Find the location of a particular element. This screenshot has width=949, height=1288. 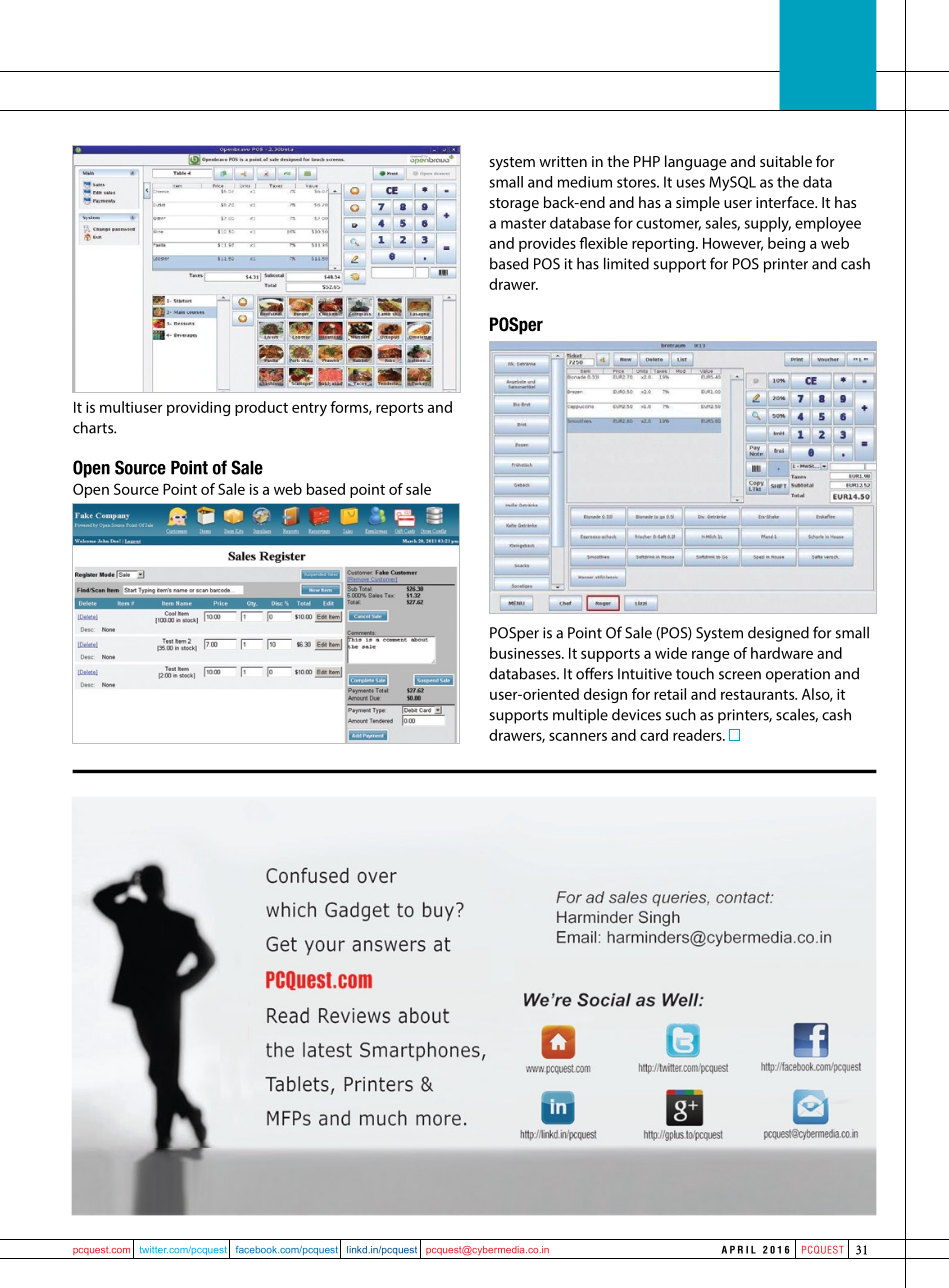

hardware is located at coordinates (782, 653).
